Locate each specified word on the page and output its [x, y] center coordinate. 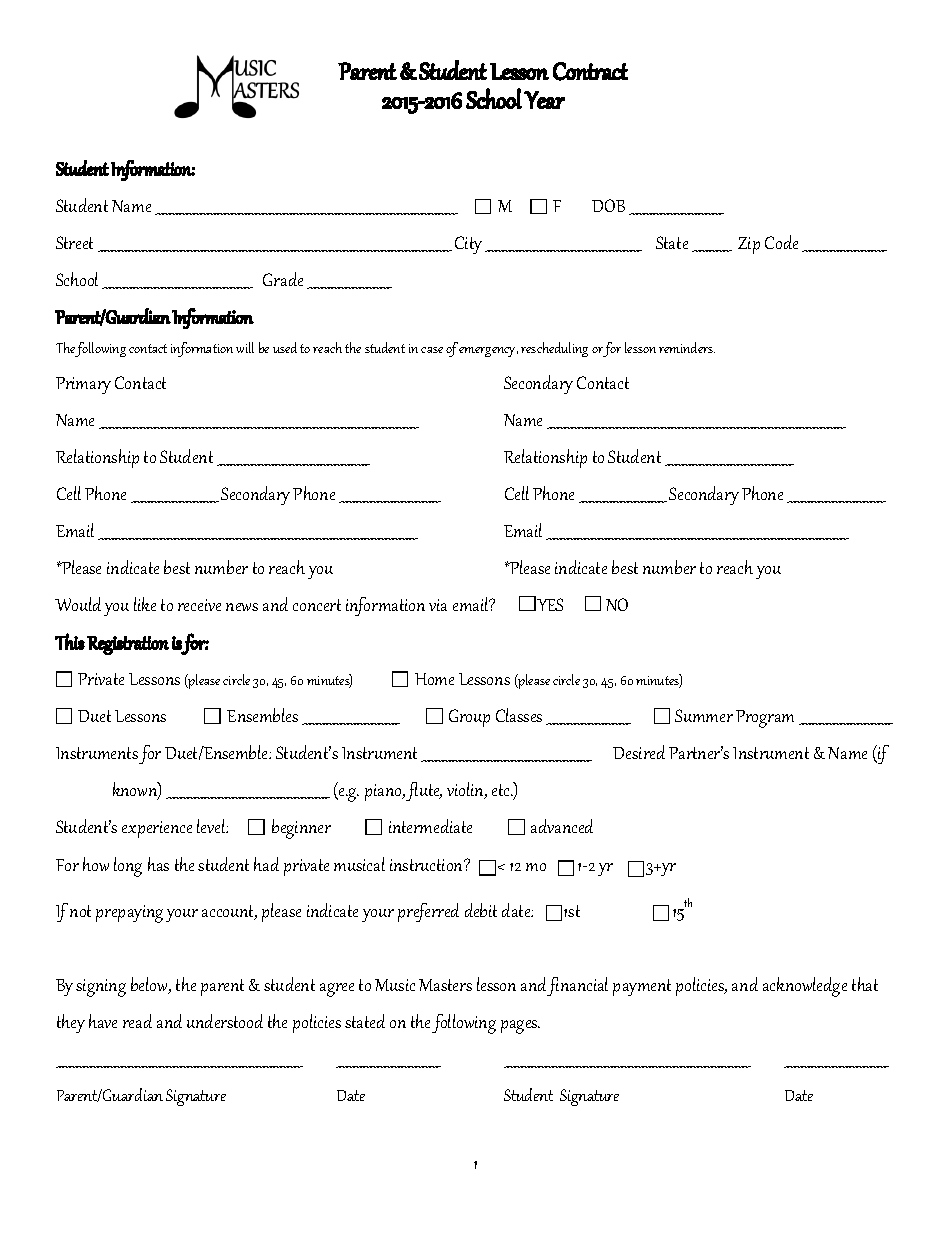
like [145, 604]
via [438, 605]
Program [765, 719]
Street [74, 242]
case [432, 350]
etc [502, 790]
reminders [687, 347]
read [137, 1021]
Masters [445, 985]
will [245, 347]
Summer [704, 715]
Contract [590, 71]
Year [544, 100]
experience [157, 829]
